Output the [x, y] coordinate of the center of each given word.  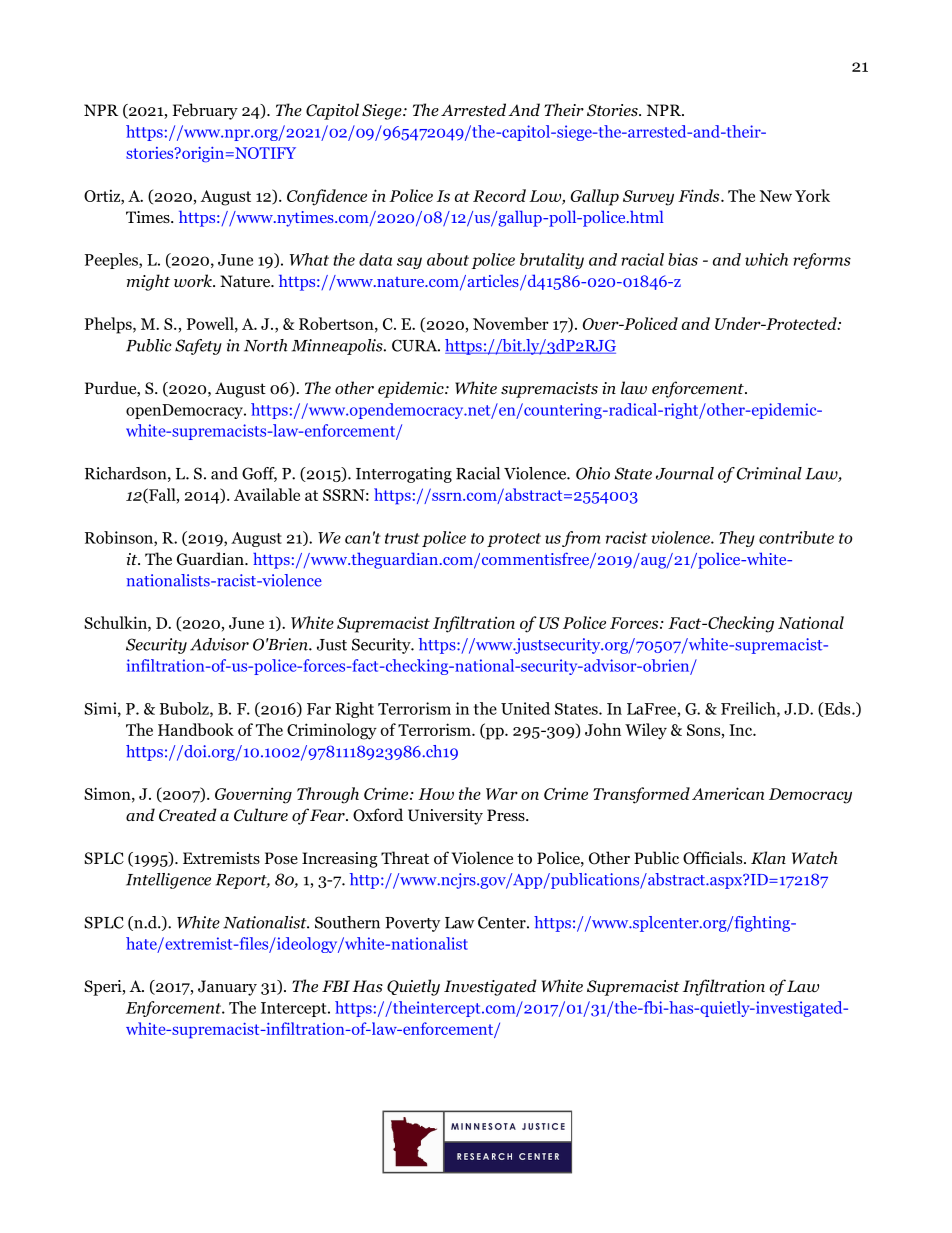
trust [402, 538]
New [776, 196]
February [205, 111]
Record [499, 195]
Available [267, 494]
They [737, 539]
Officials [714, 858]
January [227, 988]
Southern [347, 922]
